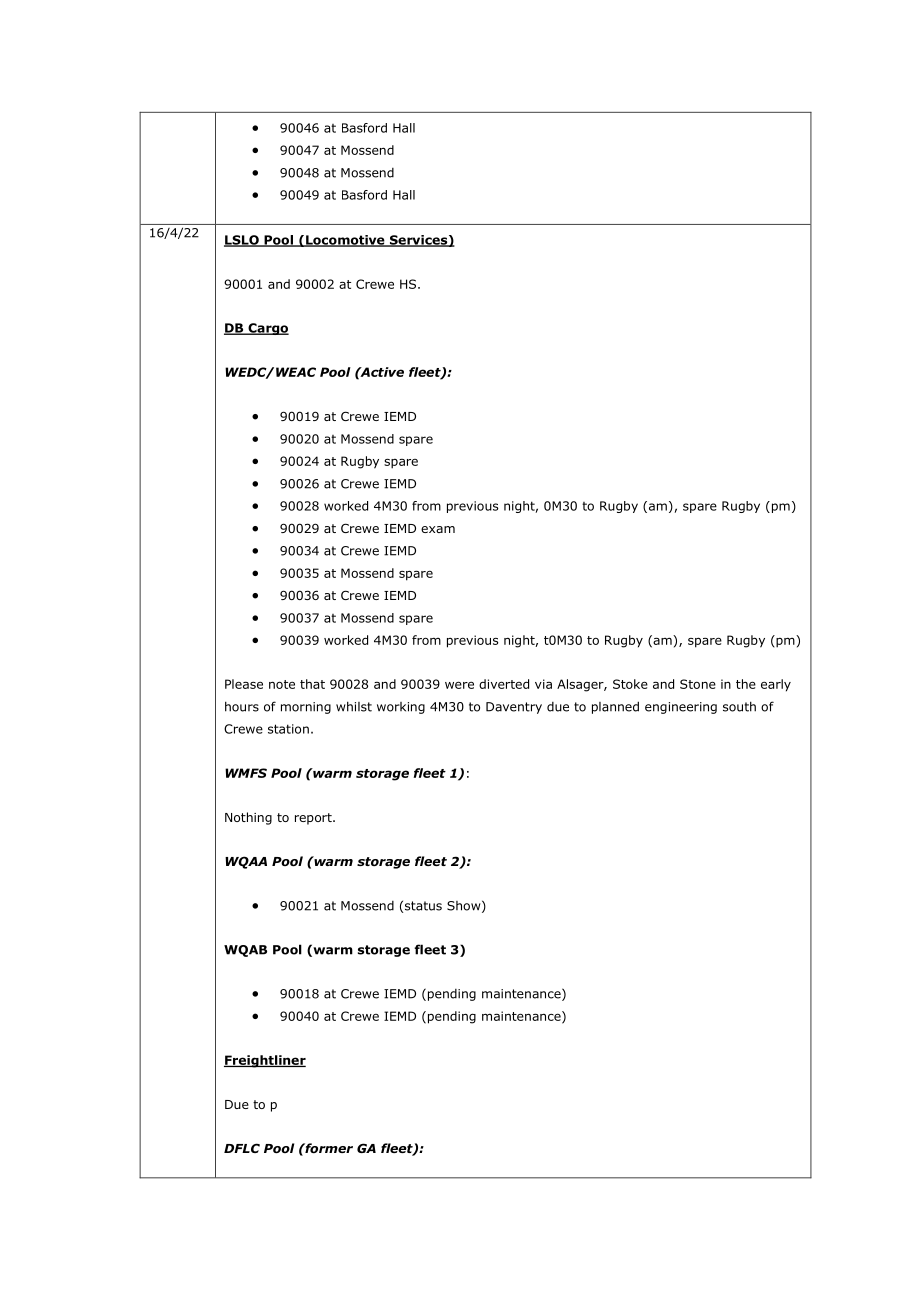 Image resolution: width=924 pixels, height=1308 pixels. Describe the element at coordinates (504, 684) in the screenshot. I see `diverted` at that location.
